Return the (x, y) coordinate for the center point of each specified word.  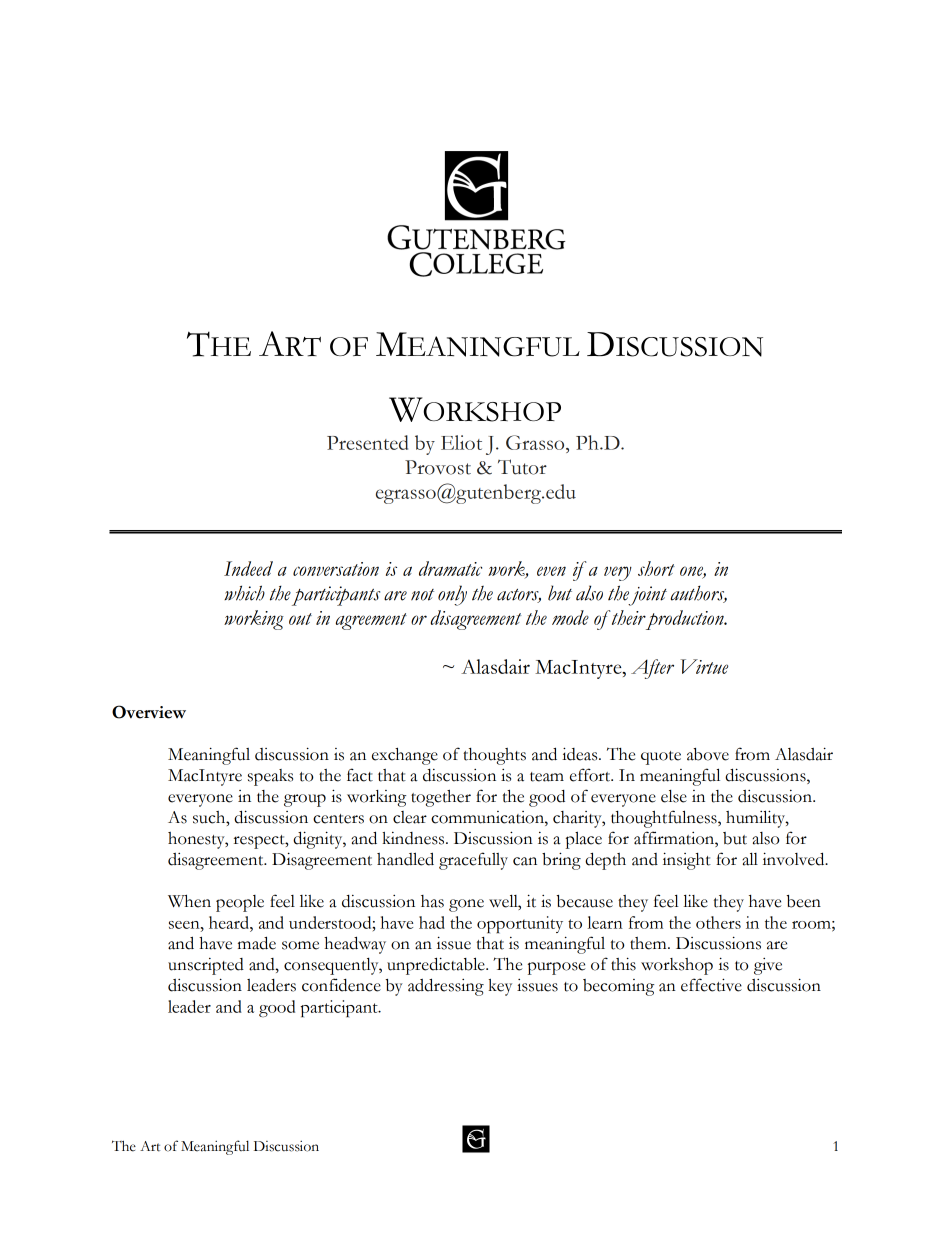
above (708, 754)
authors (699, 594)
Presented (367, 442)
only (452, 595)
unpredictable (437, 966)
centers (338, 819)
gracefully (473, 861)
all (750, 859)
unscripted (206, 966)
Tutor (522, 467)
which (244, 593)
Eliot (461, 442)
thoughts (494, 756)
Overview (149, 712)
